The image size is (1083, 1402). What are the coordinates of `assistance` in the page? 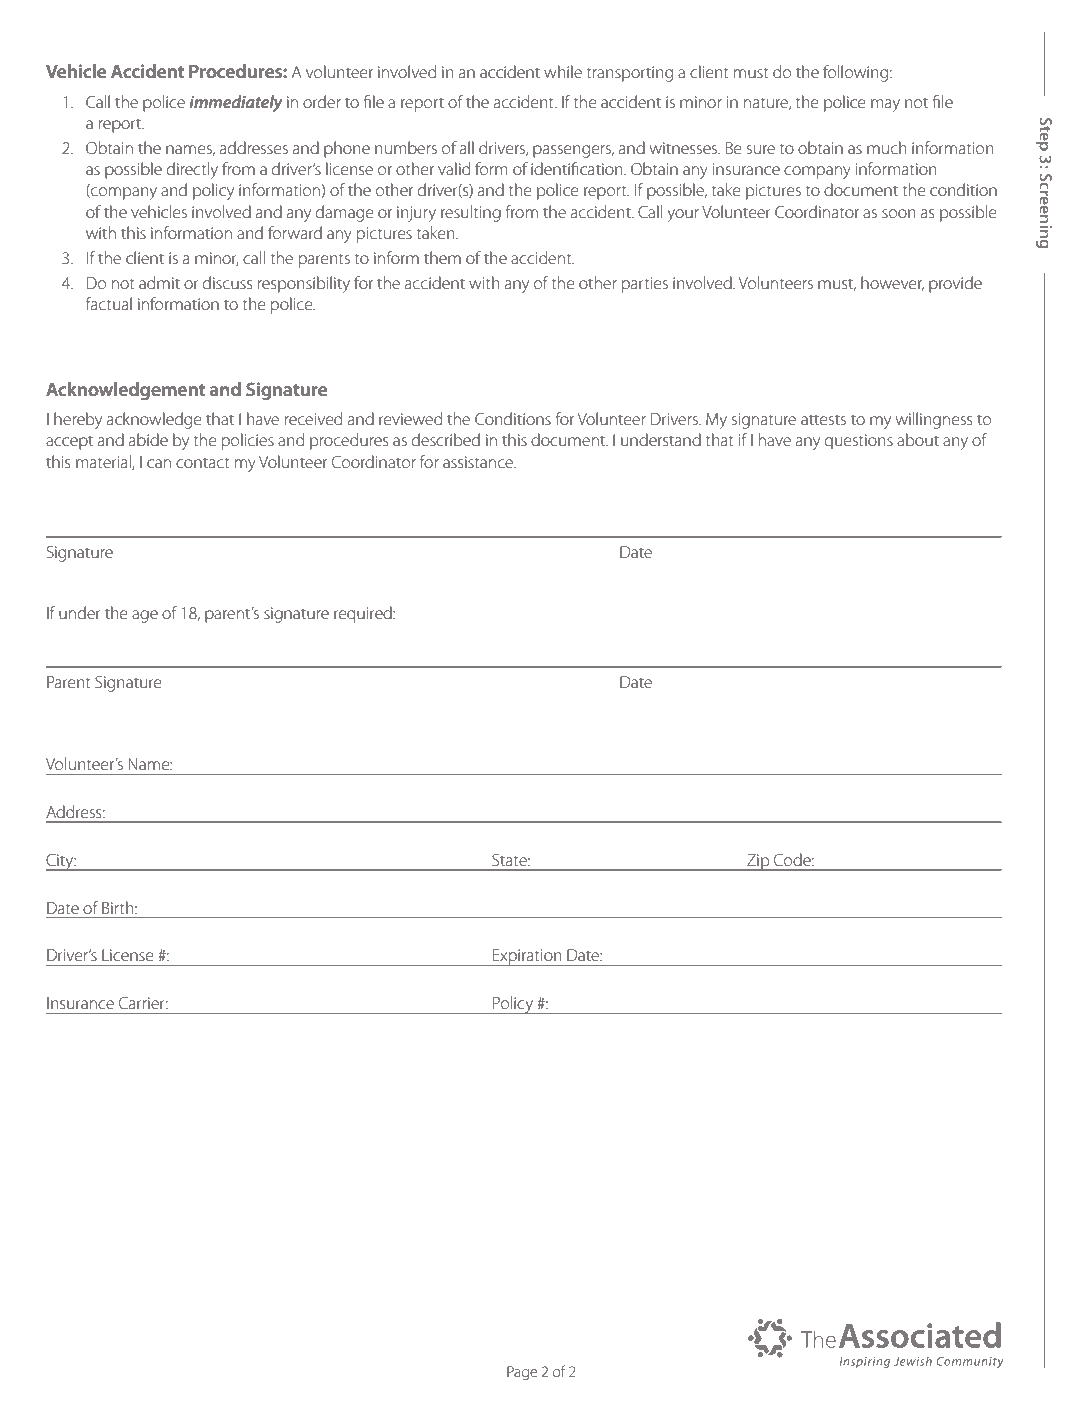 It's located at (479, 462).
